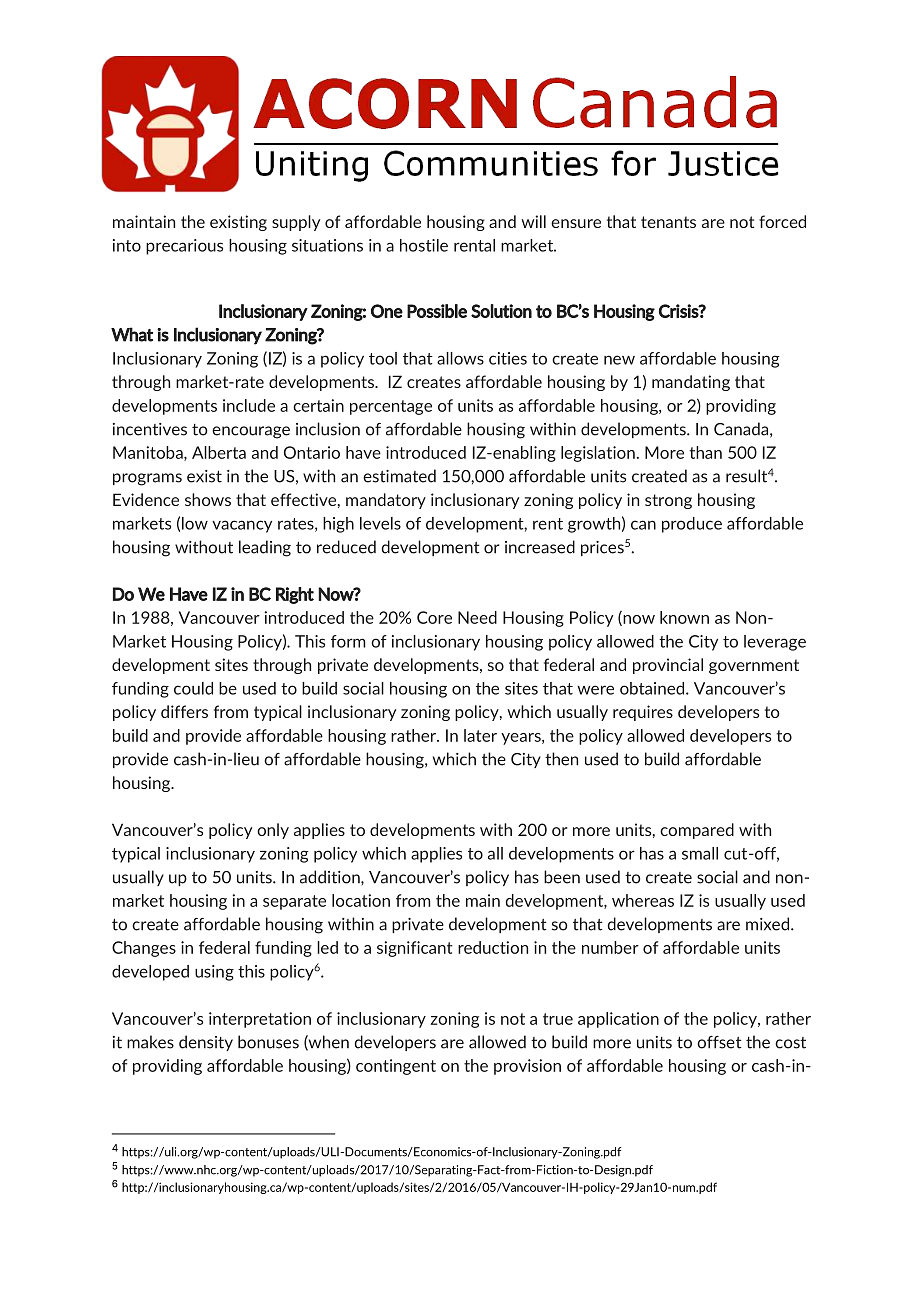 The image size is (924, 1307). I want to click on small, so click(700, 853).
